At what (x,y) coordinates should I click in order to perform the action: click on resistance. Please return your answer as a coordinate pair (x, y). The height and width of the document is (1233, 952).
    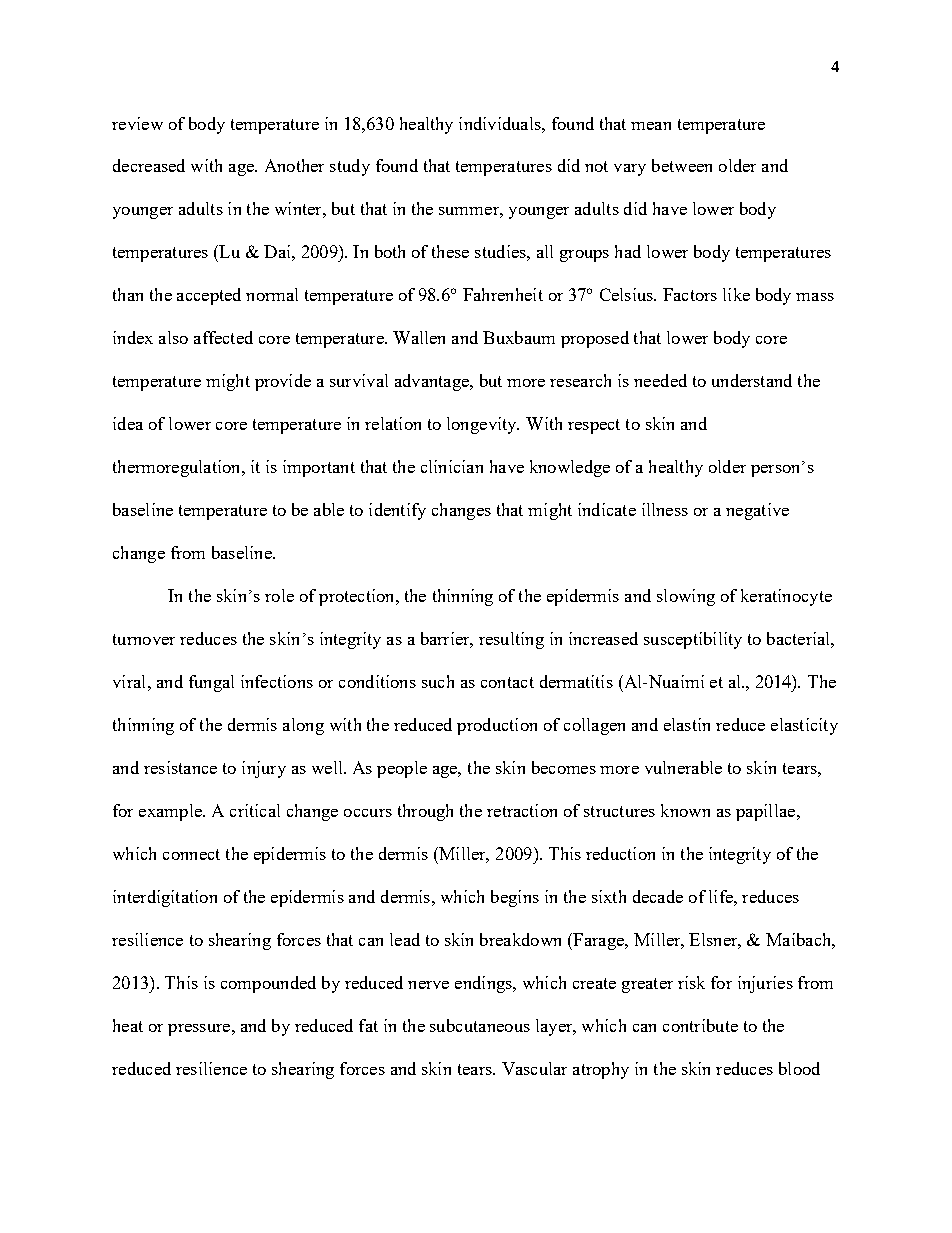
    Looking at the image, I should click on (180, 767).
